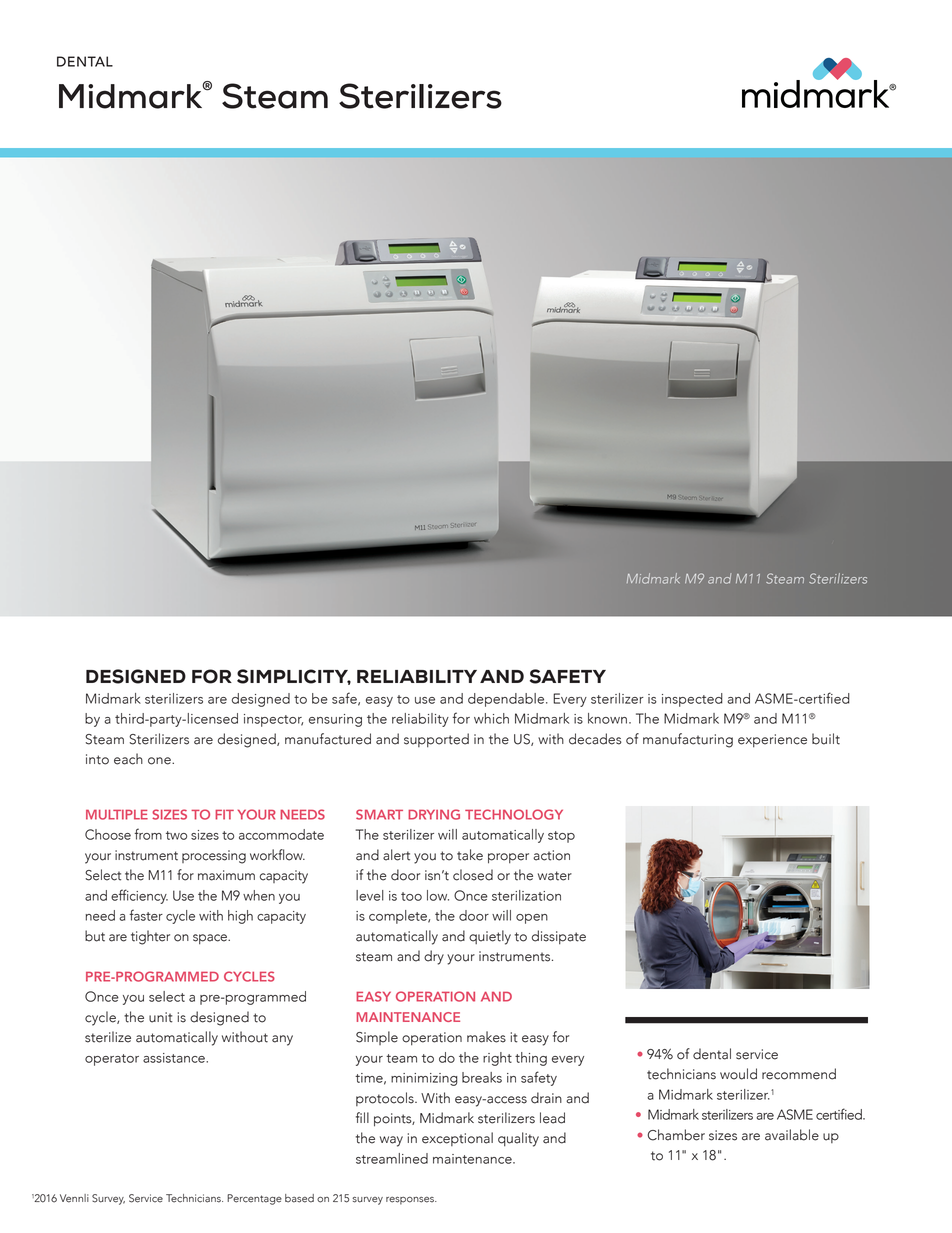 The height and width of the screenshot is (1233, 952). What do you see at coordinates (273, 720) in the screenshot?
I see `inspector` at bounding box center [273, 720].
